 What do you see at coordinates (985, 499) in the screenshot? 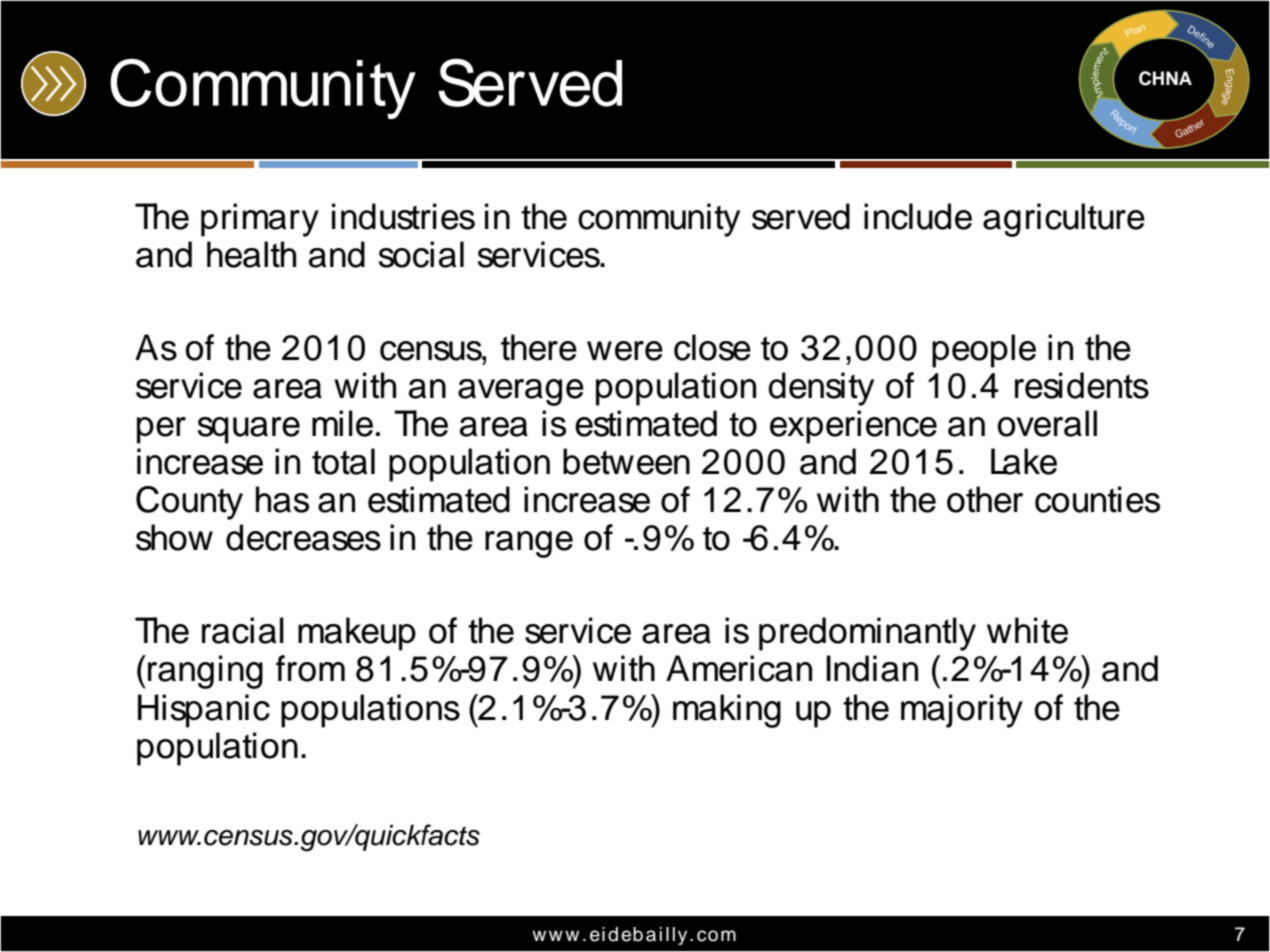
I see `other` at bounding box center [985, 499].
